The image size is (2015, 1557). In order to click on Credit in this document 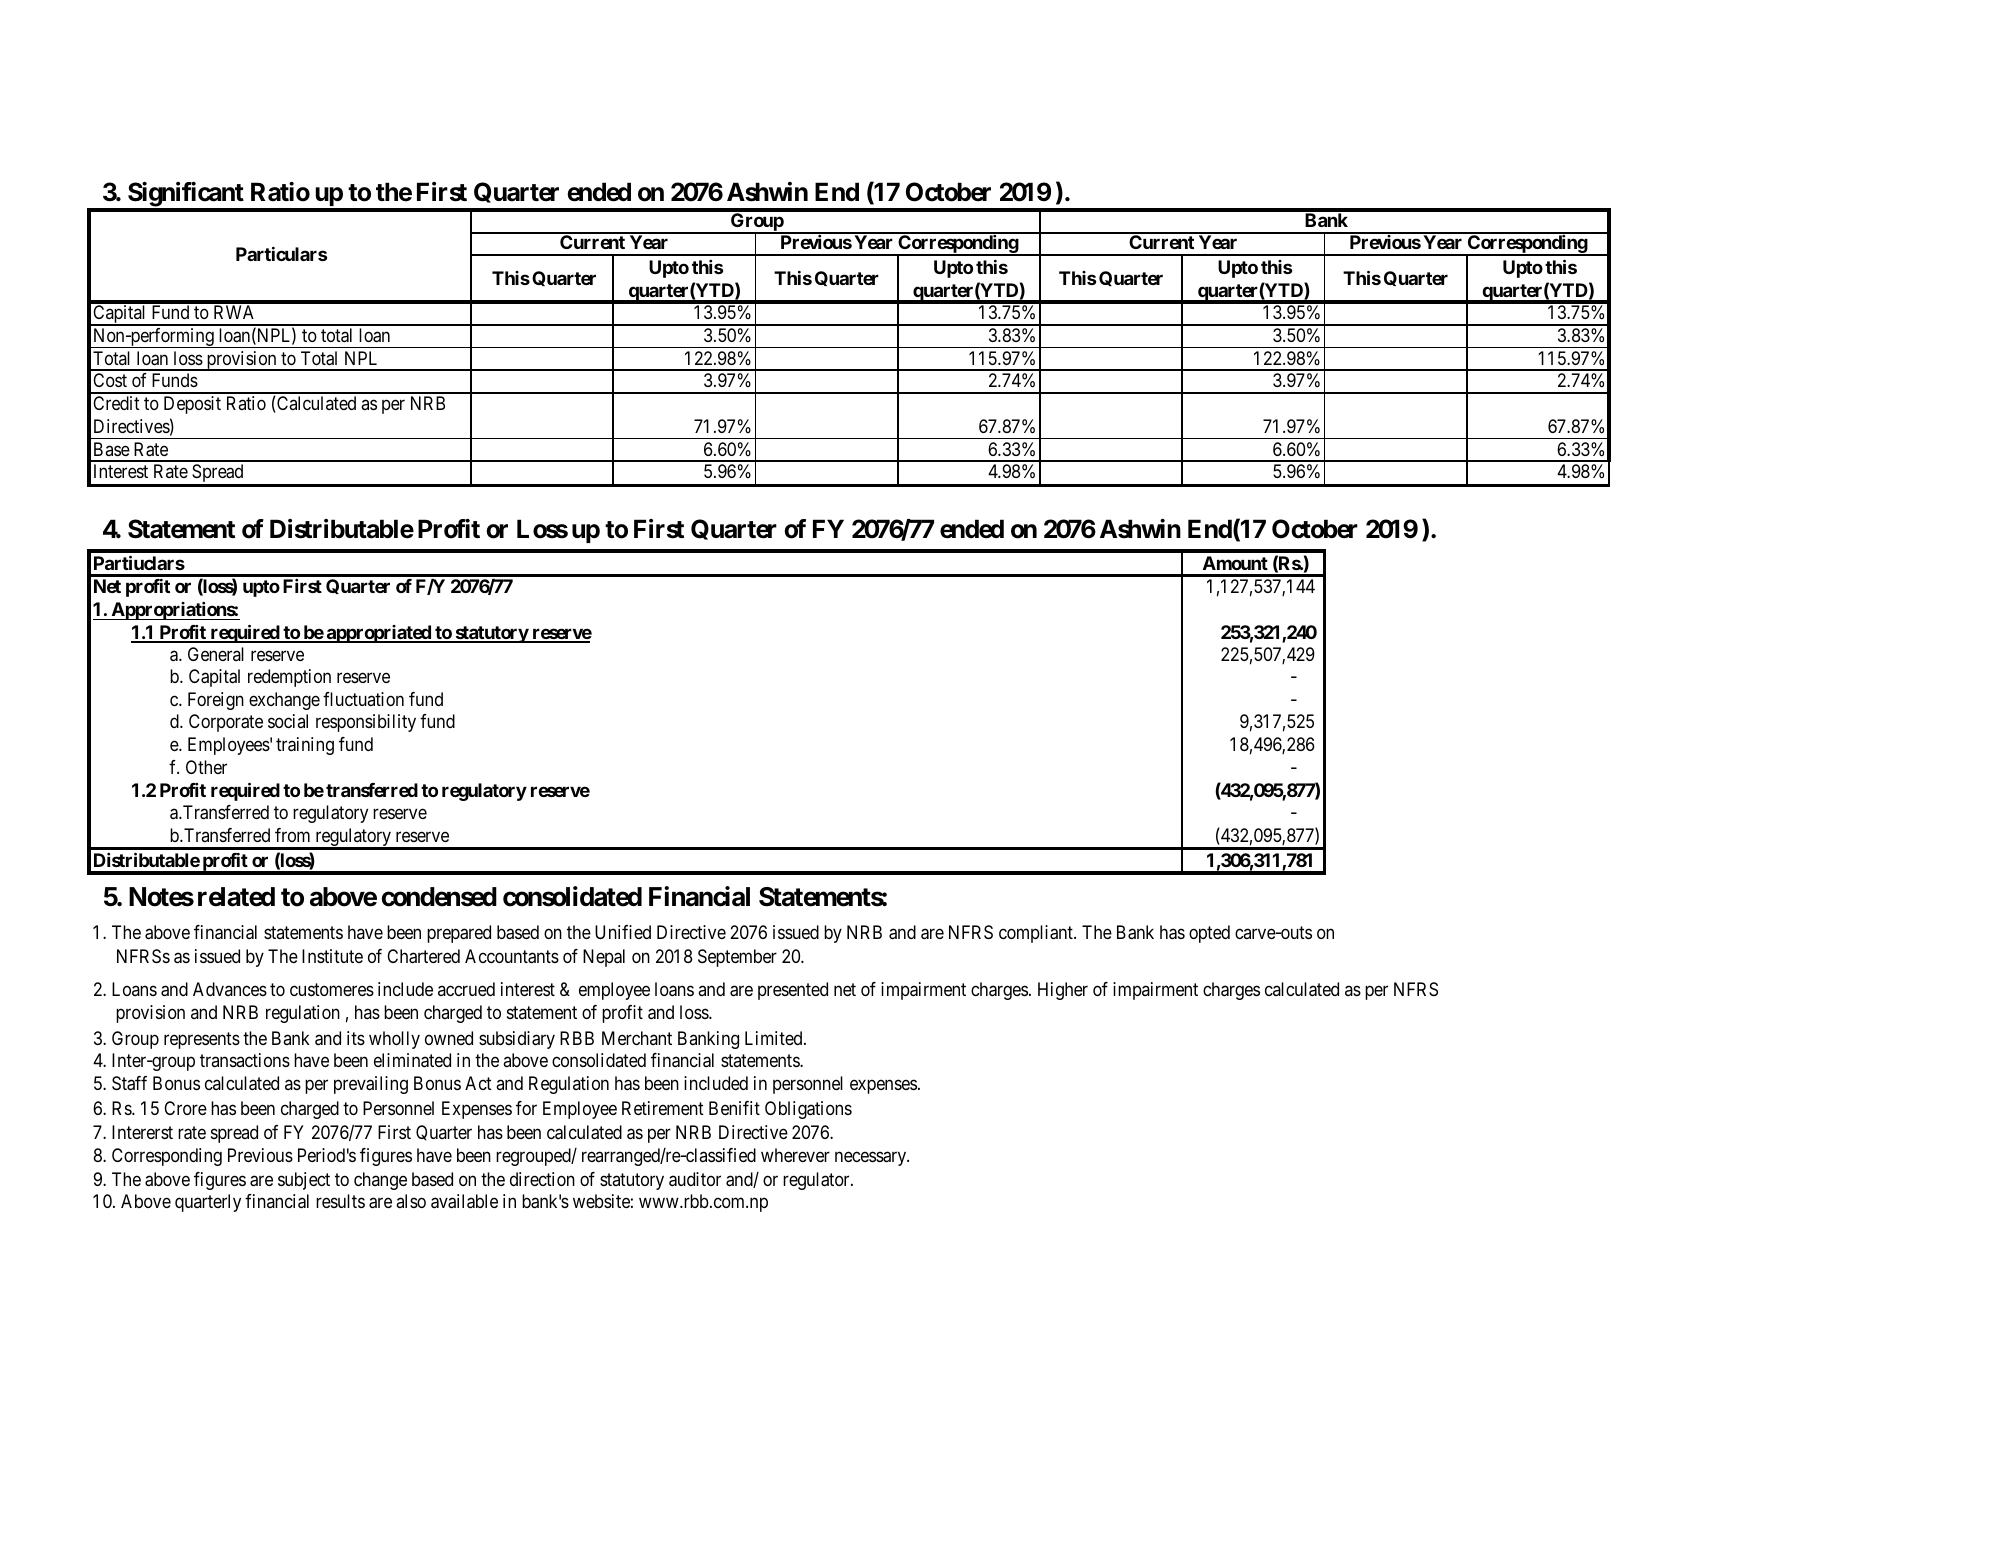, I will do `click(116, 403)`.
